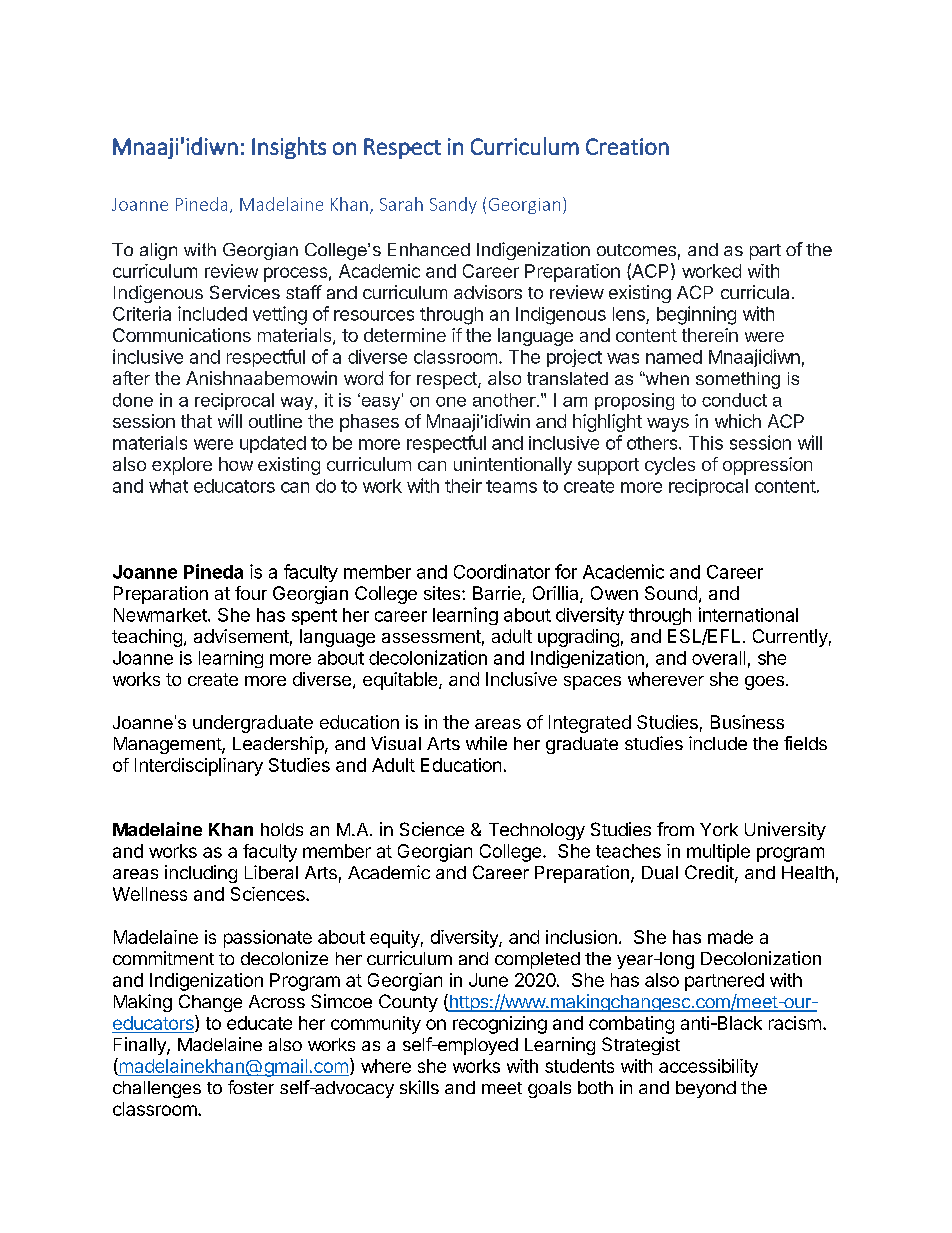 The height and width of the screenshot is (1233, 952). What do you see at coordinates (182, 335) in the screenshot?
I see `Communications` at bounding box center [182, 335].
